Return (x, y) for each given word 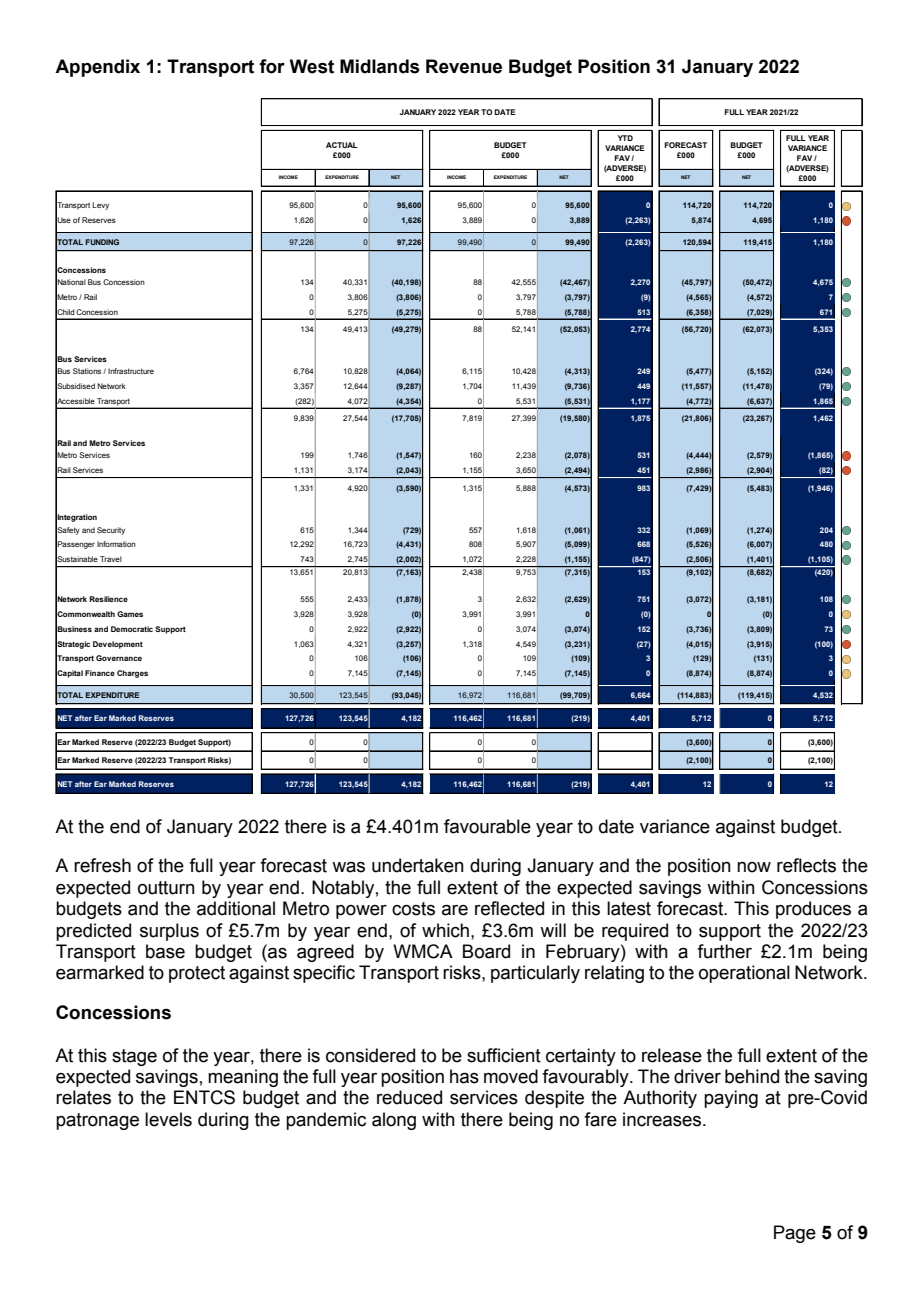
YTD (625, 138)
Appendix (97, 68)
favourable (487, 826)
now (754, 867)
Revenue (464, 66)
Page (795, 1234)
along (394, 1121)
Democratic (132, 629)
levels (168, 1119)
